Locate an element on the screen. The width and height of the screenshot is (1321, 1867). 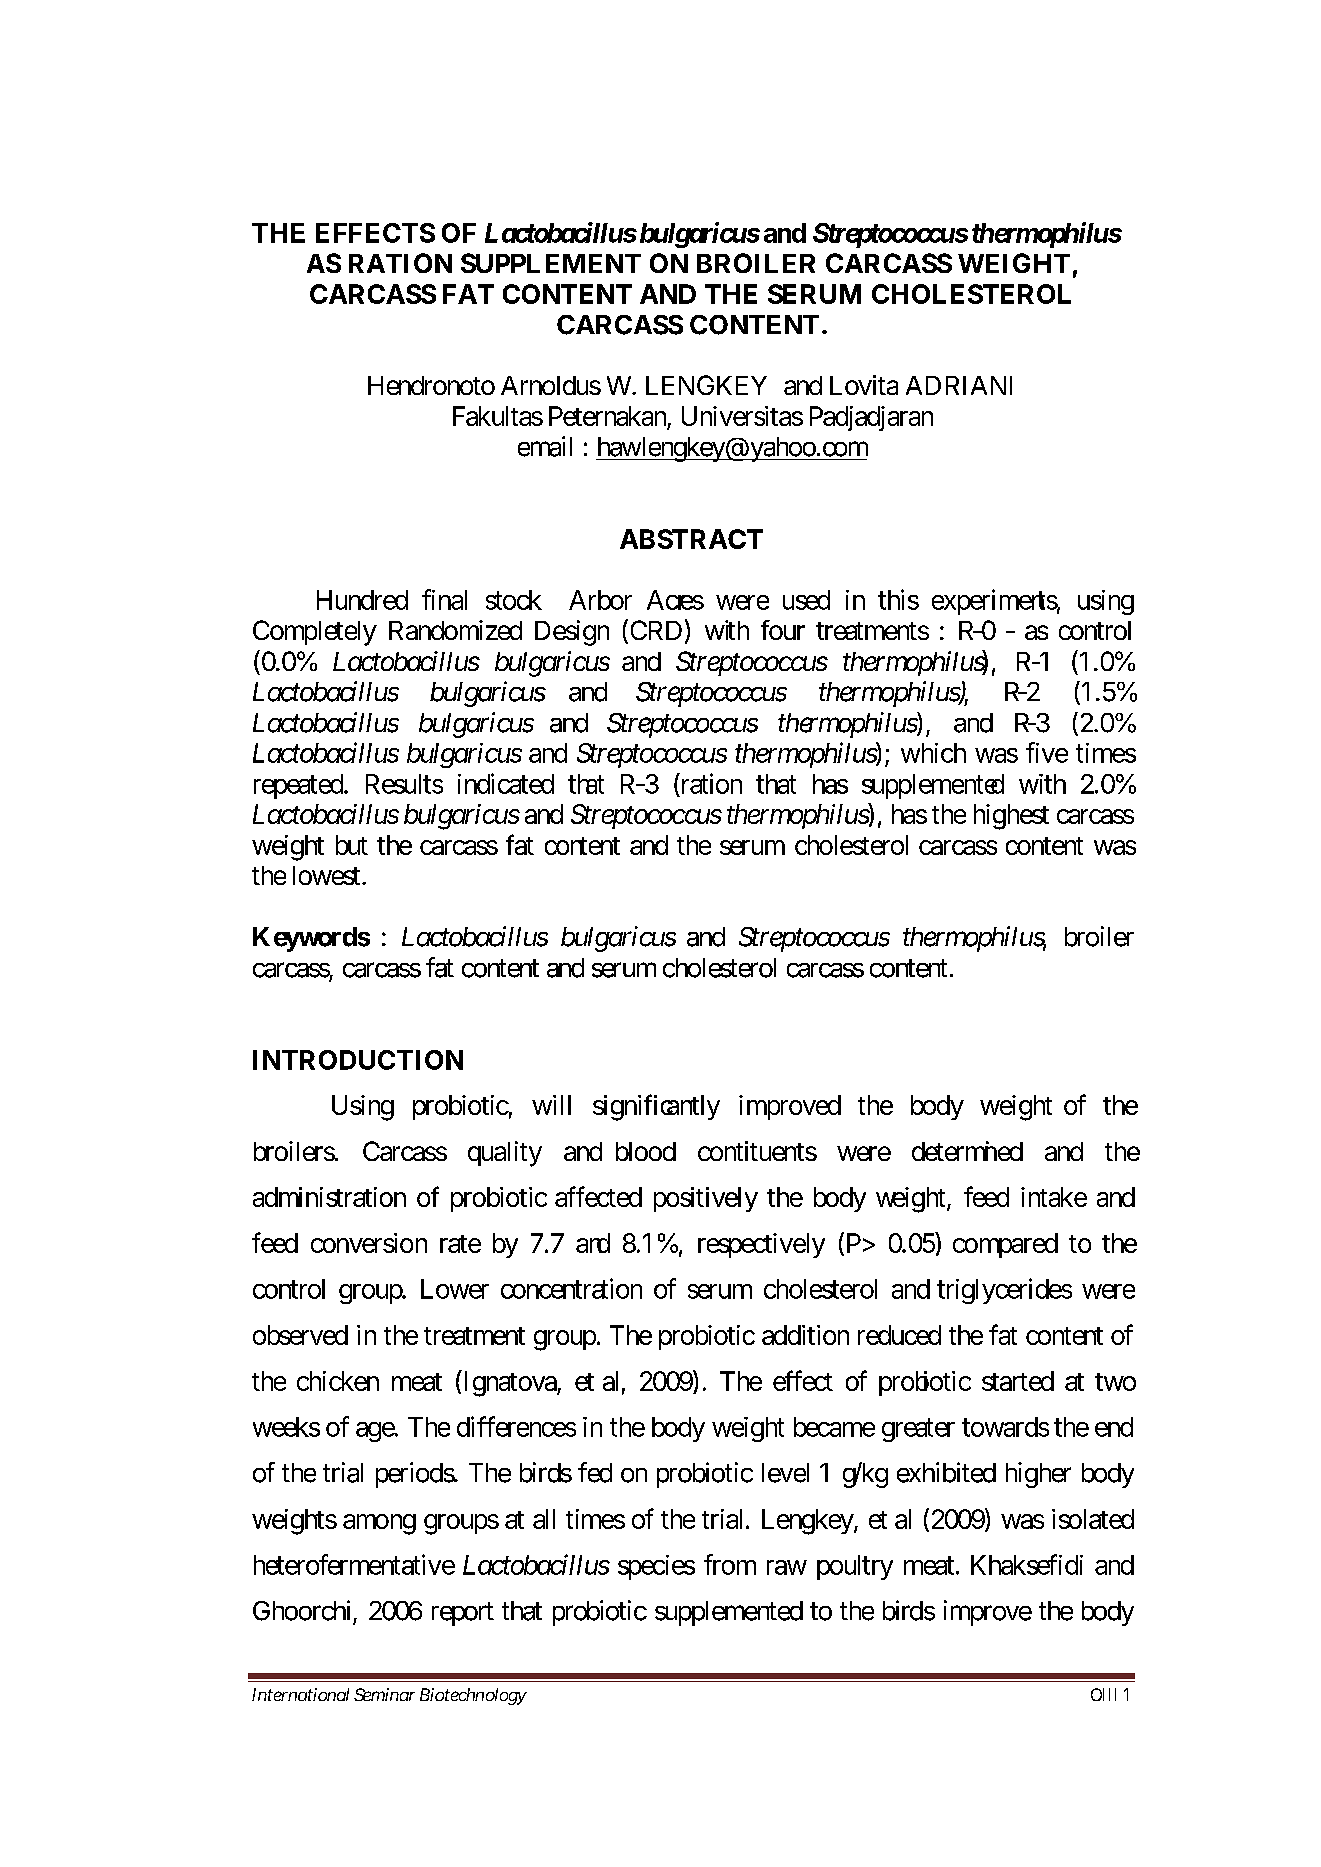
used is located at coordinates (806, 600).
